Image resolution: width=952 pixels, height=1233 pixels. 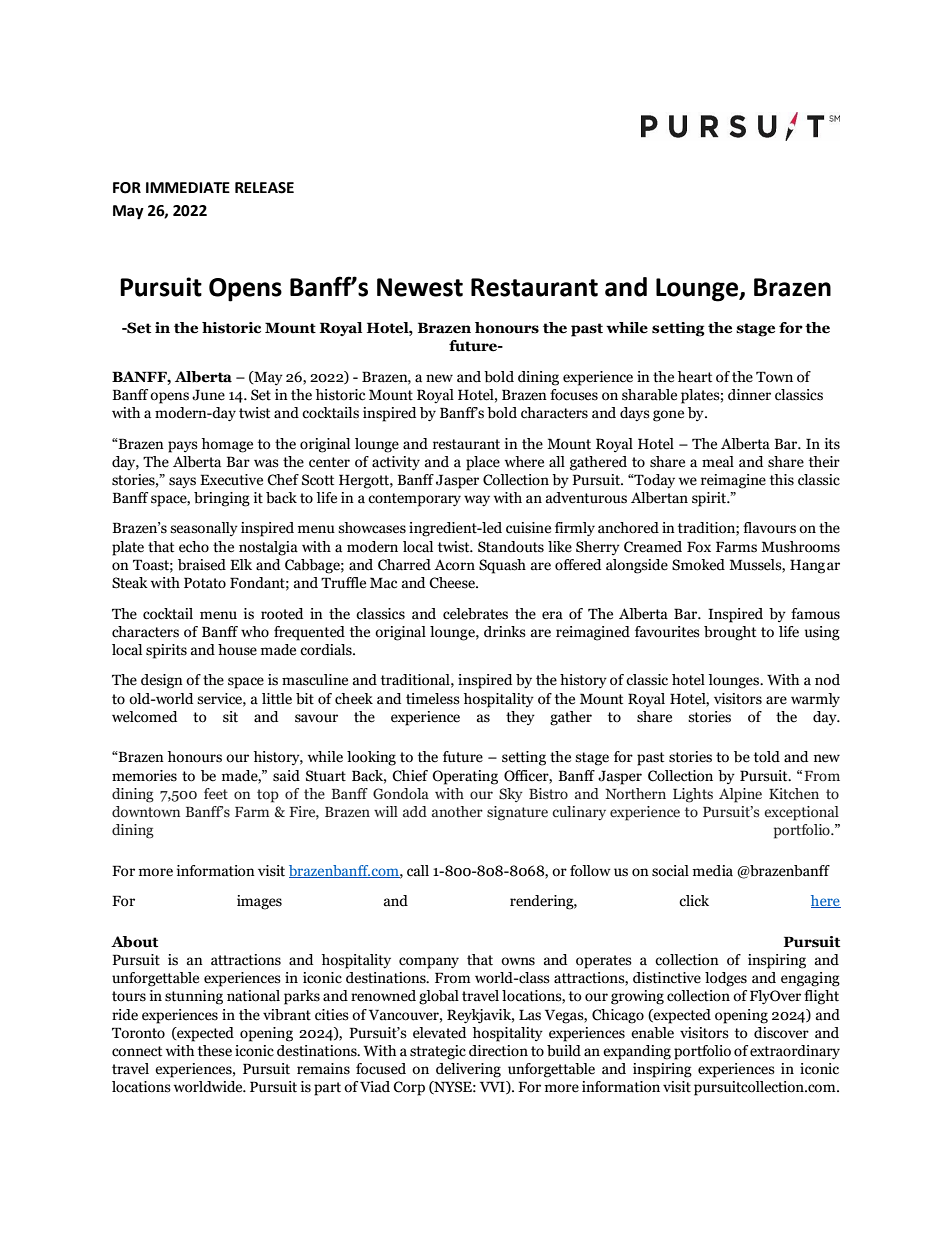 What do you see at coordinates (420, 287) in the screenshot?
I see `Newest` at bounding box center [420, 287].
